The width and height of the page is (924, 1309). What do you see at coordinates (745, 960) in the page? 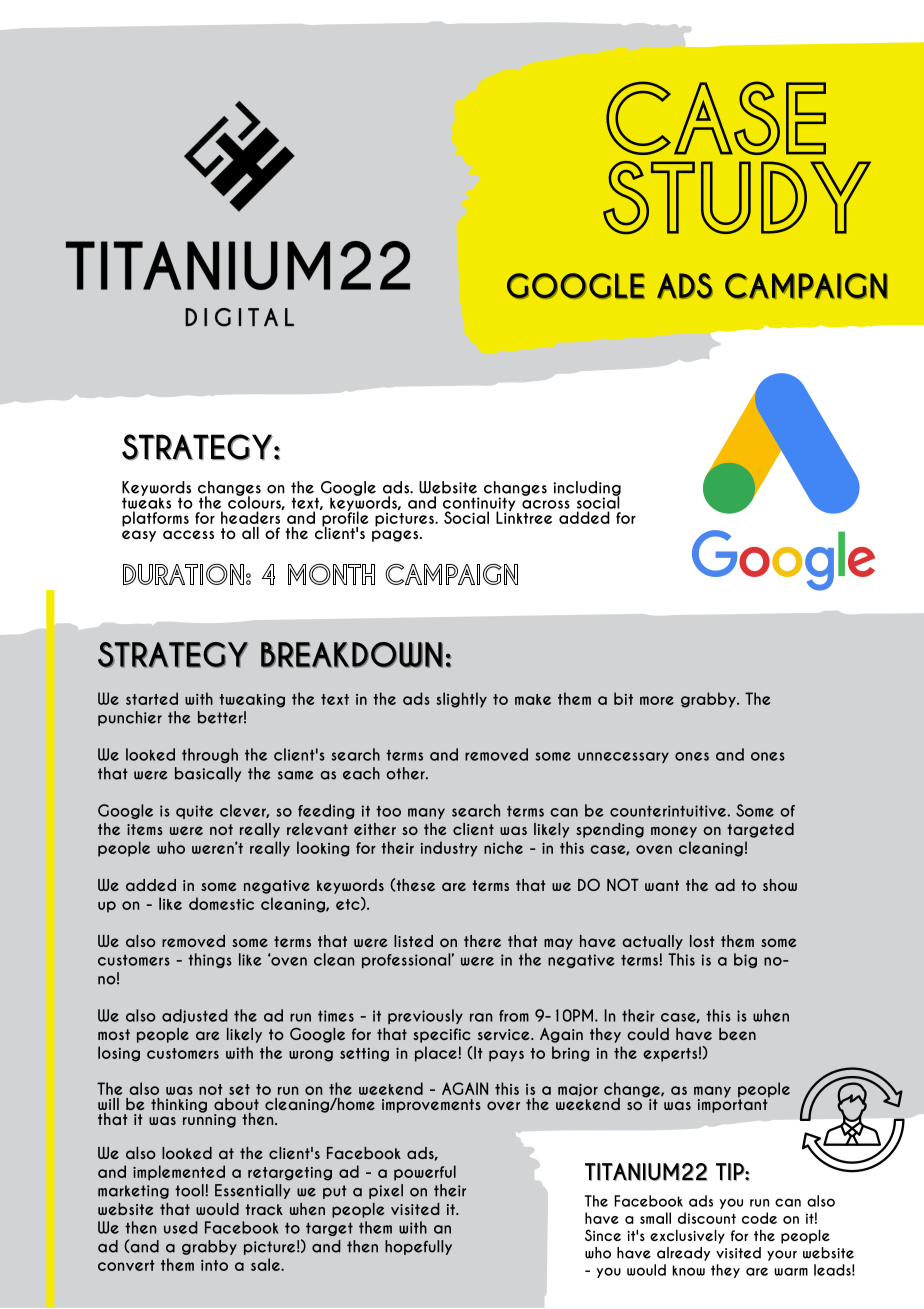
I see `big` at bounding box center [745, 960].
